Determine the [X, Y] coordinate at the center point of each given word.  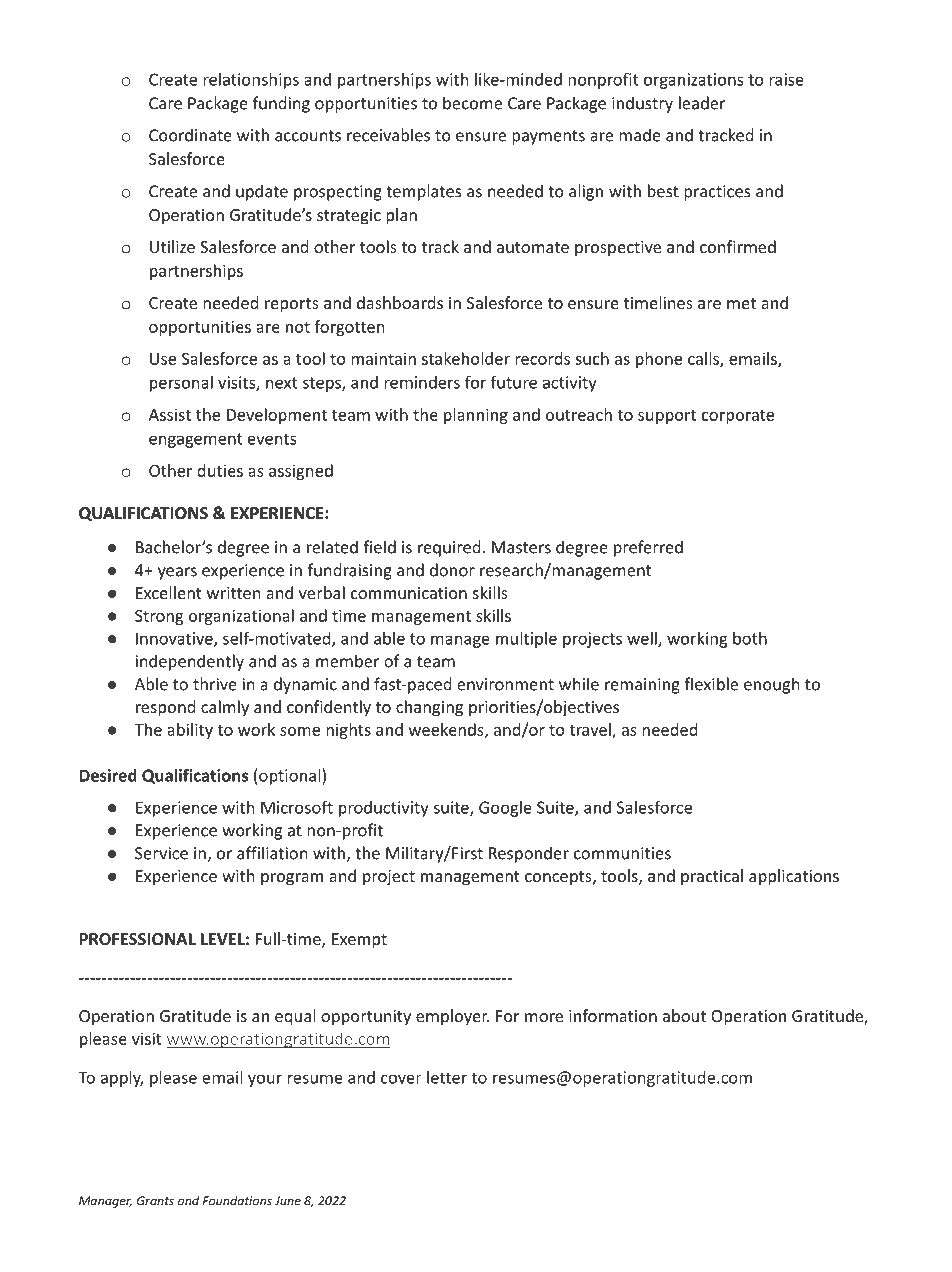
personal [181, 384]
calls [704, 359]
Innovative [175, 639]
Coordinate [190, 135]
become [472, 103]
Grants [155, 1201]
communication [409, 593]
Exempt [359, 941]
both [750, 638]
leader [702, 103]
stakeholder [466, 358]
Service [161, 853]
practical [712, 877]
